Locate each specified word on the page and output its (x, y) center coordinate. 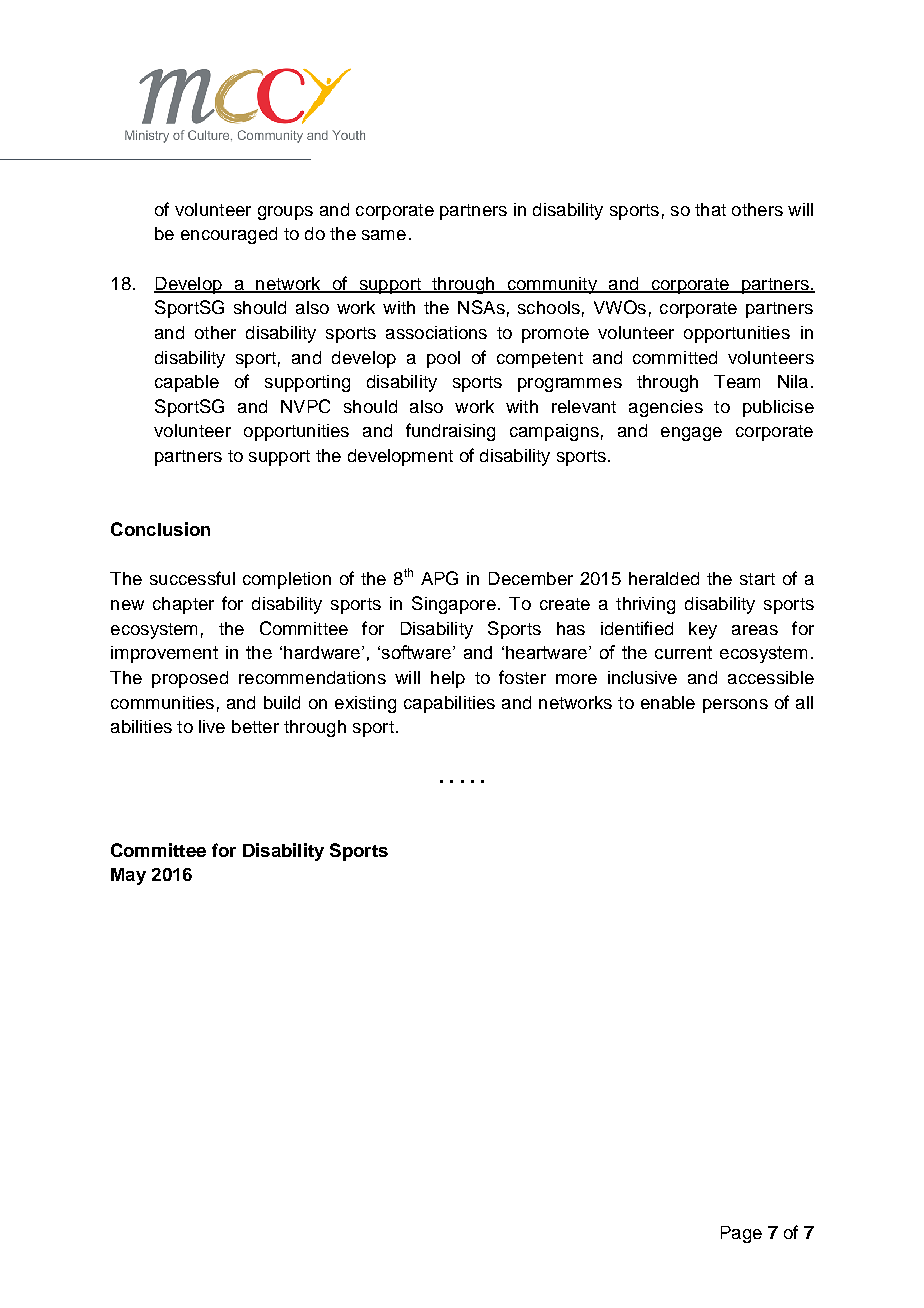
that (710, 209)
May (128, 876)
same (384, 235)
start (757, 579)
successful (192, 578)
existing (365, 704)
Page (741, 1234)
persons (735, 706)
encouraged (229, 235)
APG (439, 578)
